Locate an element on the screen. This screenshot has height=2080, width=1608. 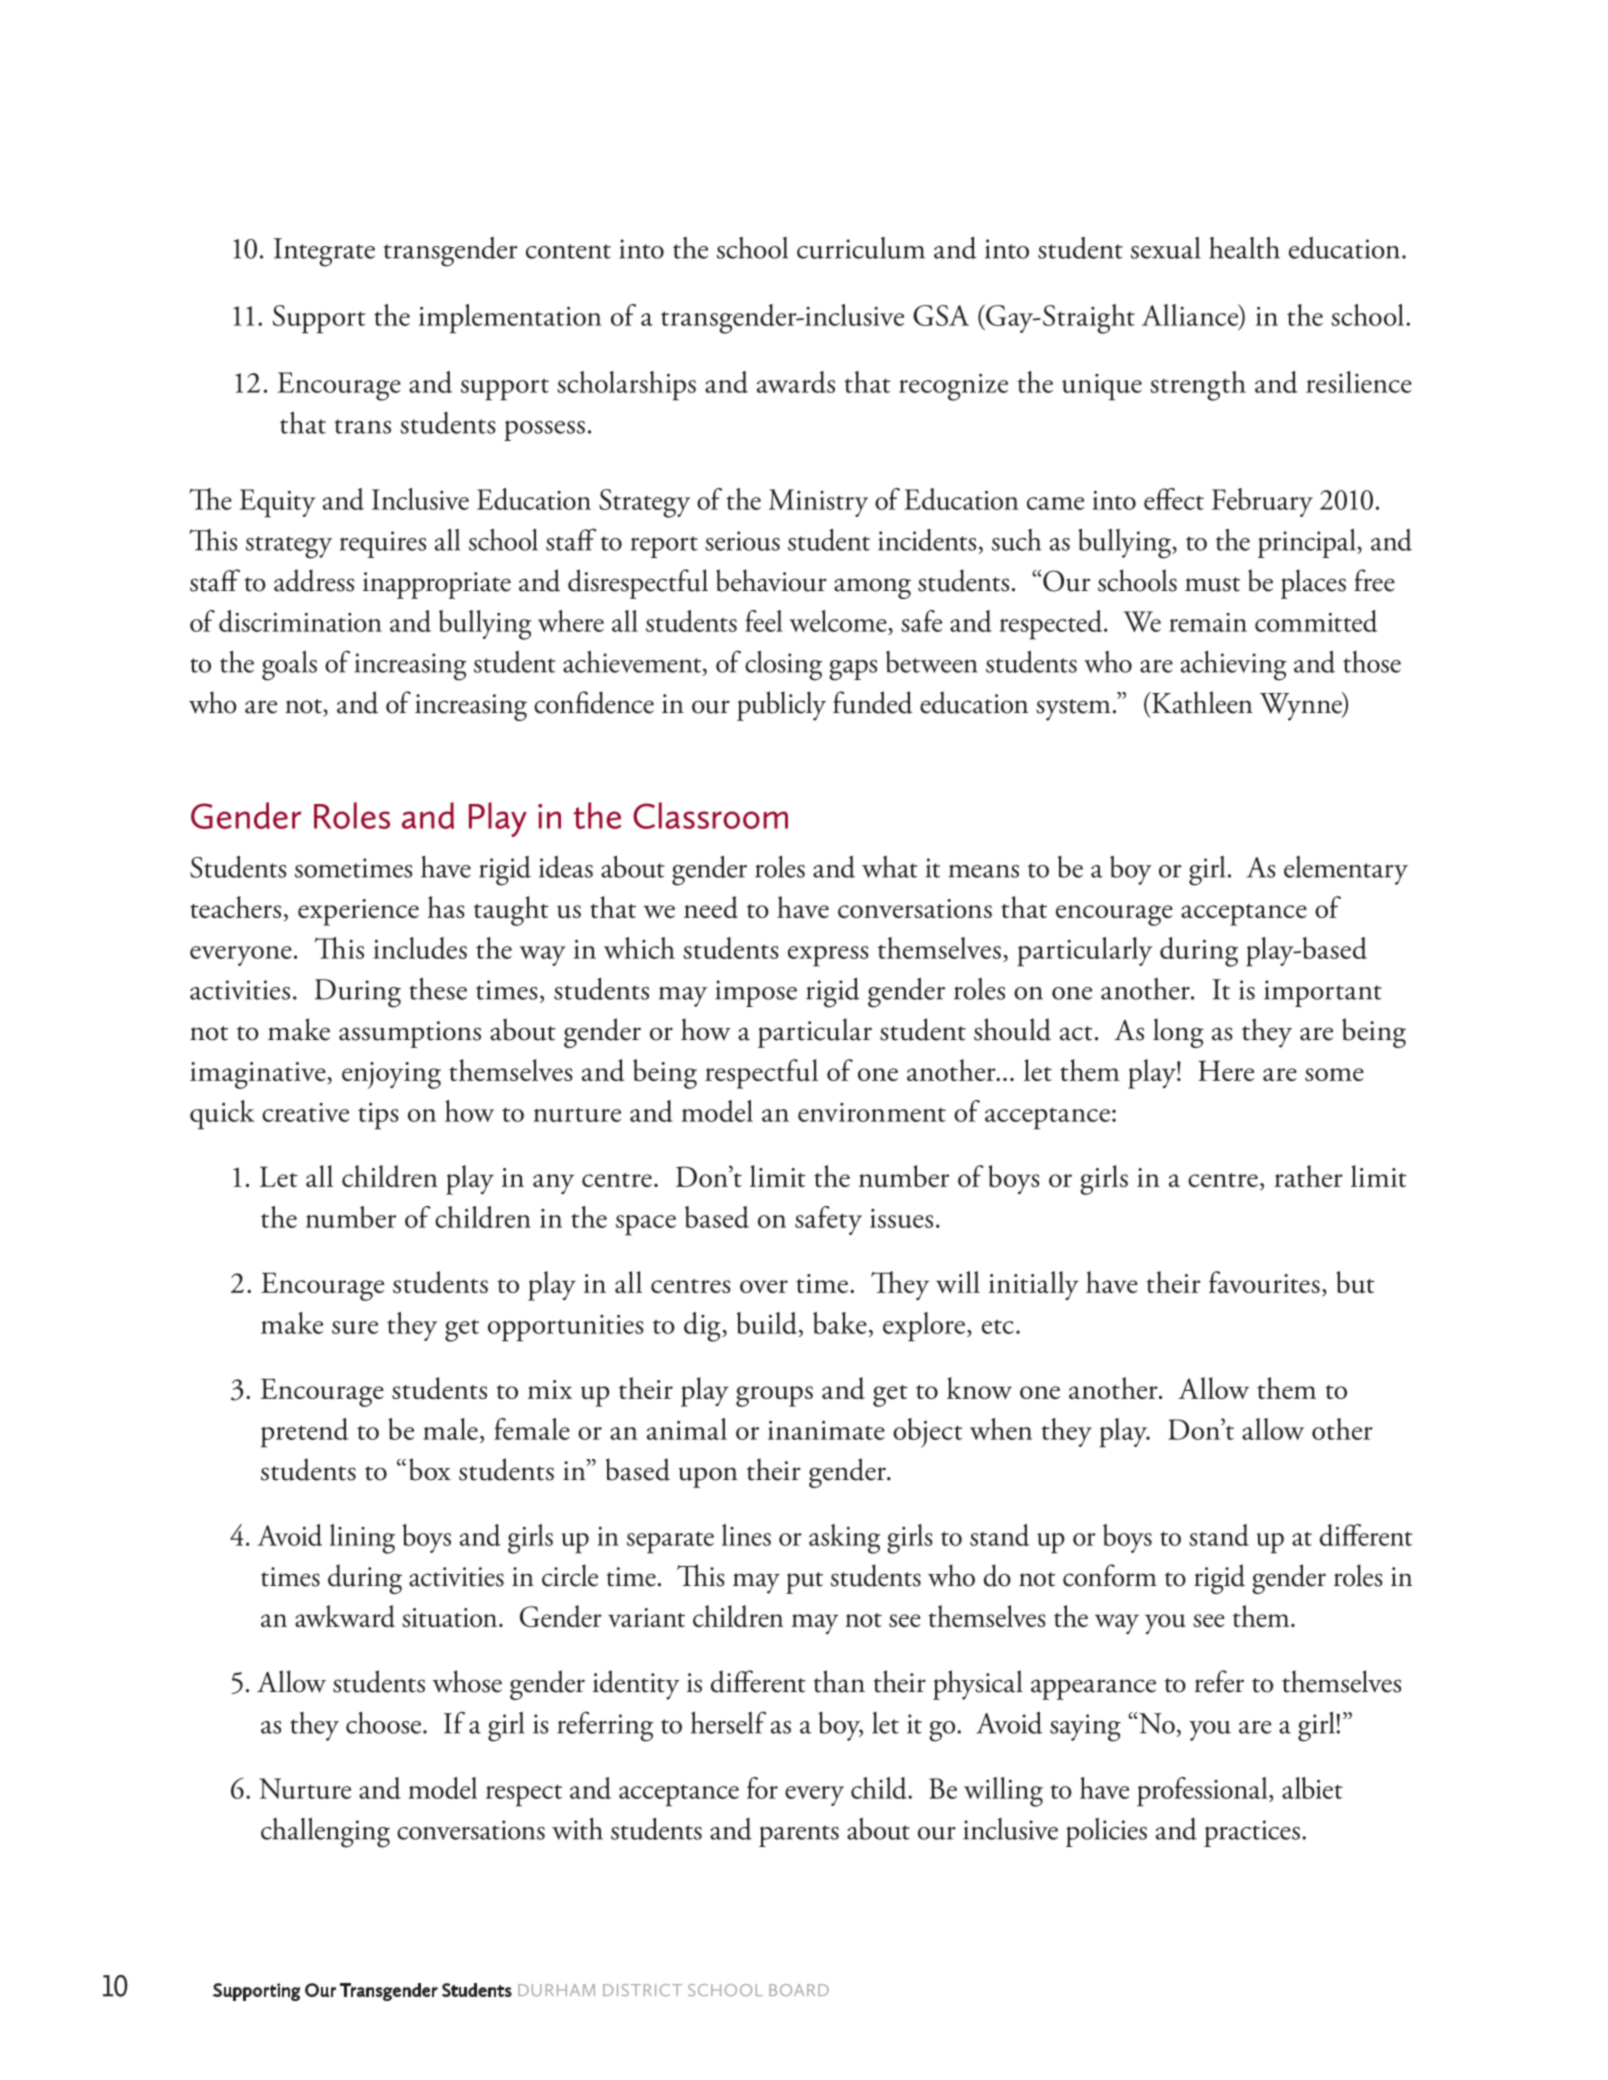
favourites is located at coordinates (1264, 1282).
